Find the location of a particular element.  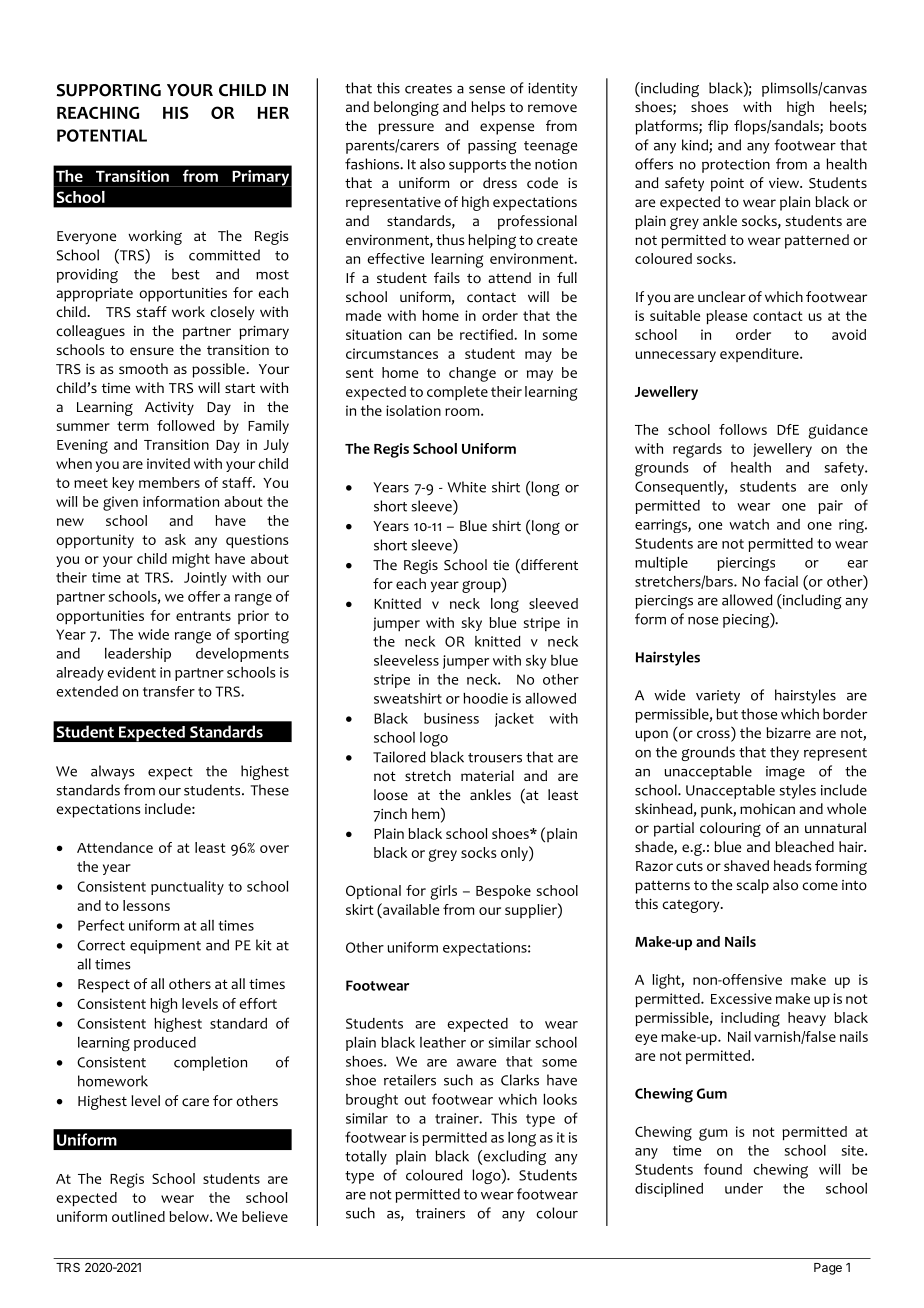

girls is located at coordinates (443, 892).
